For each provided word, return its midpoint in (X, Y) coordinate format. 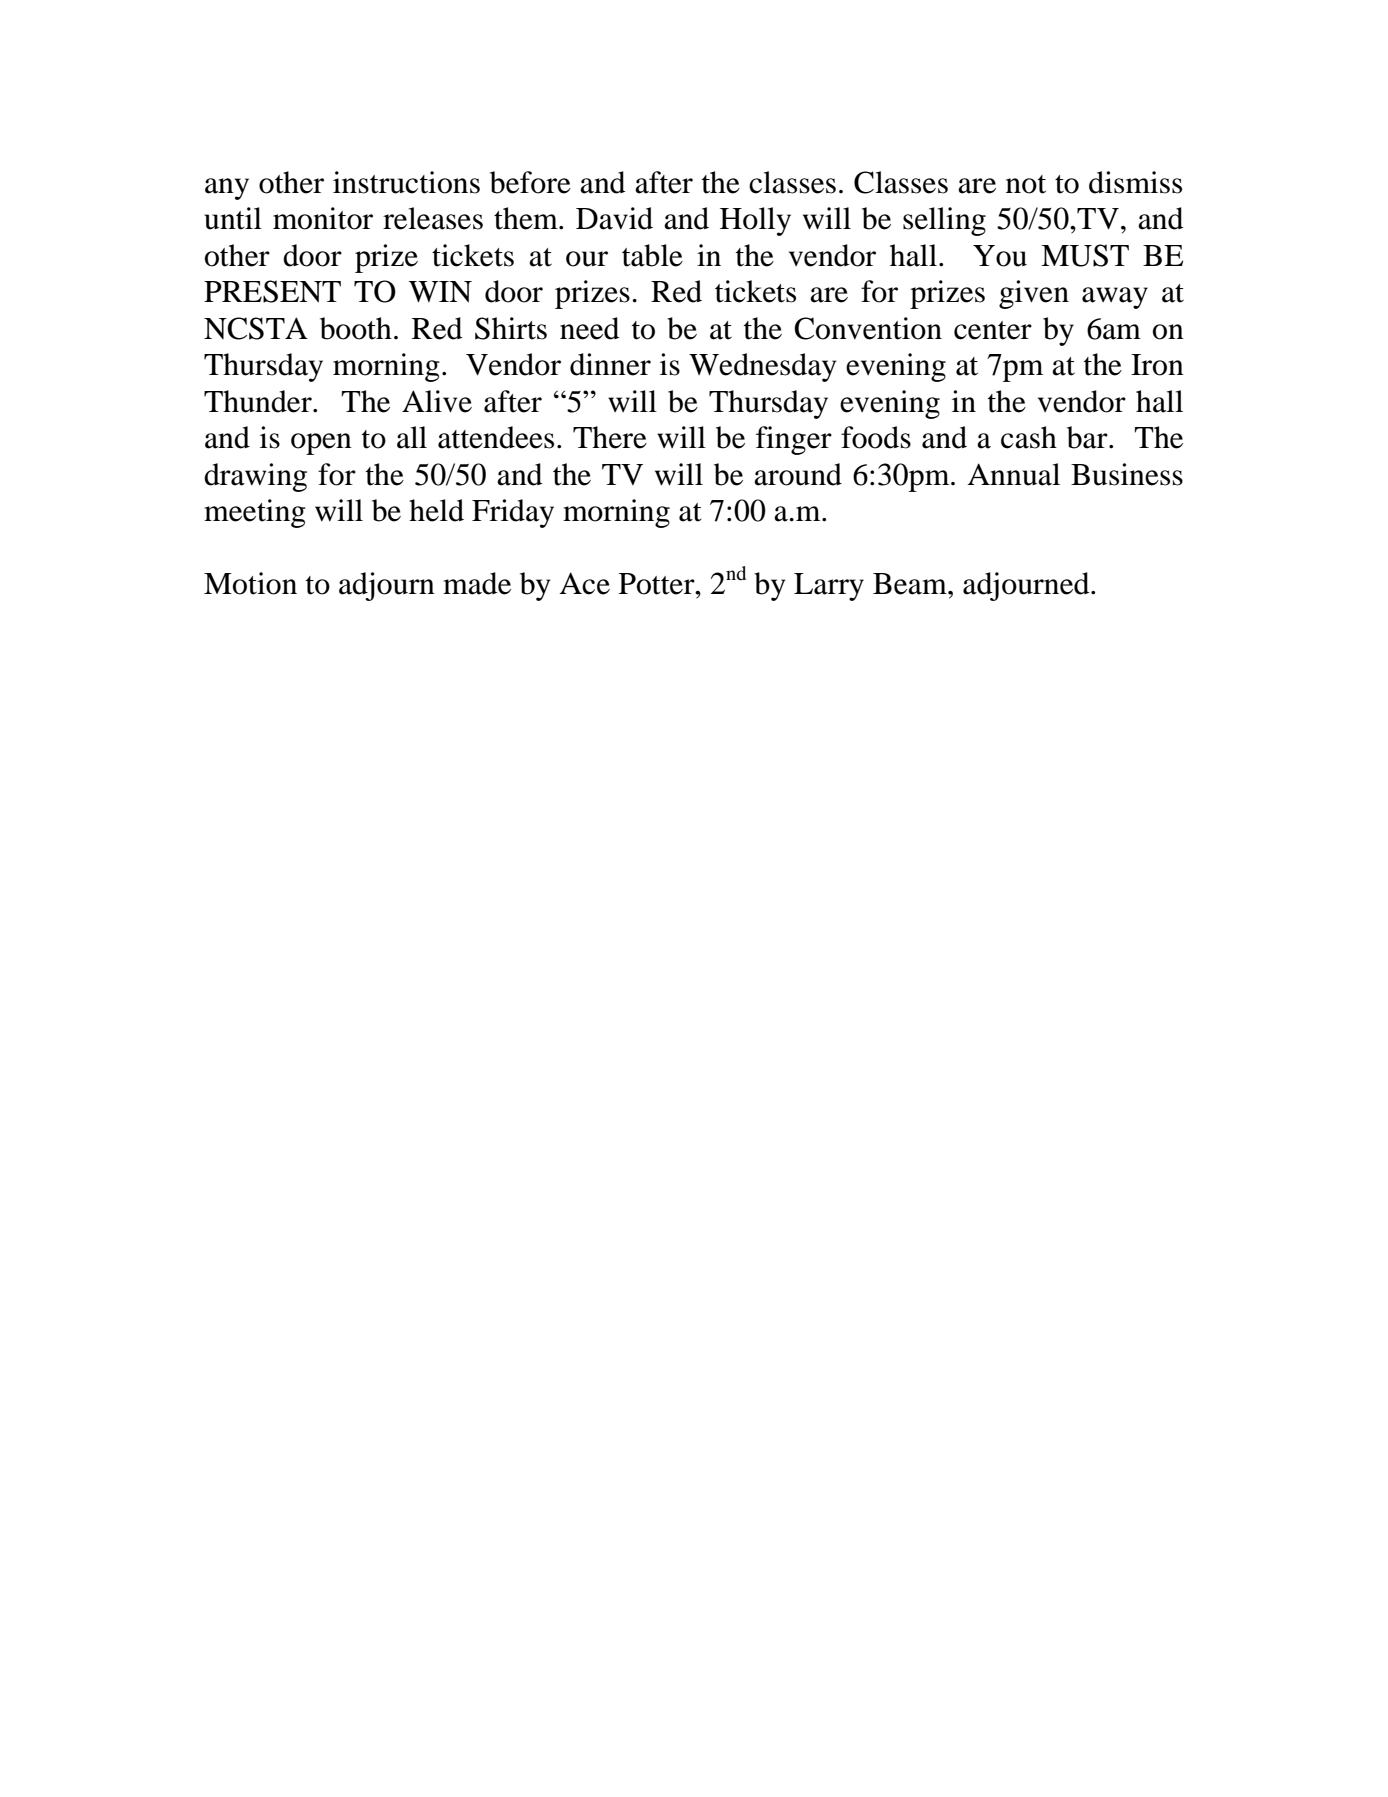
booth (356, 328)
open (321, 444)
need (589, 328)
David (614, 218)
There (610, 437)
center (993, 330)
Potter (658, 584)
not (1026, 184)
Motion (250, 583)
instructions (406, 182)
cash (1029, 437)
